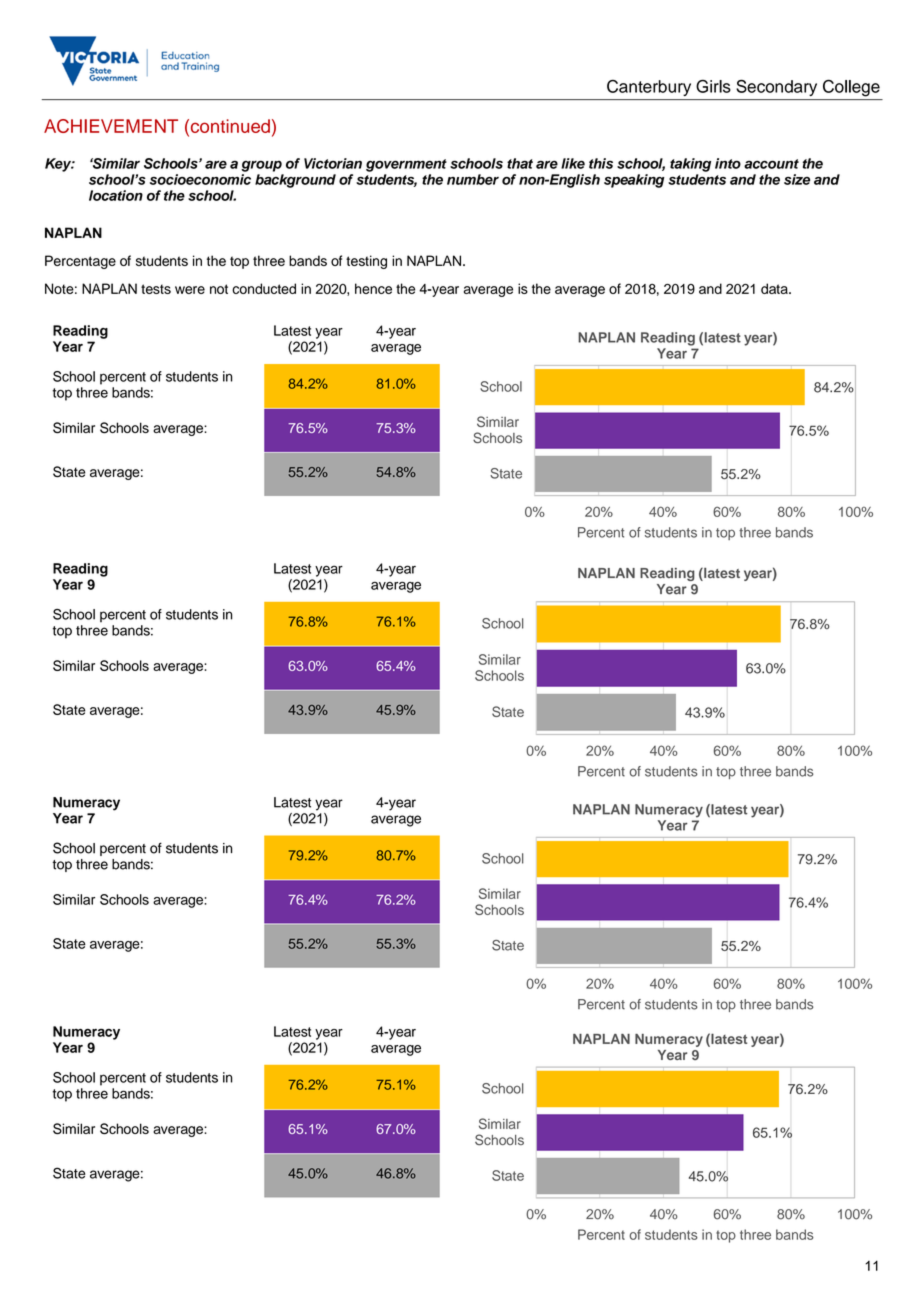 The height and width of the page is (1308, 924). I want to click on were, so click(190, 290).
